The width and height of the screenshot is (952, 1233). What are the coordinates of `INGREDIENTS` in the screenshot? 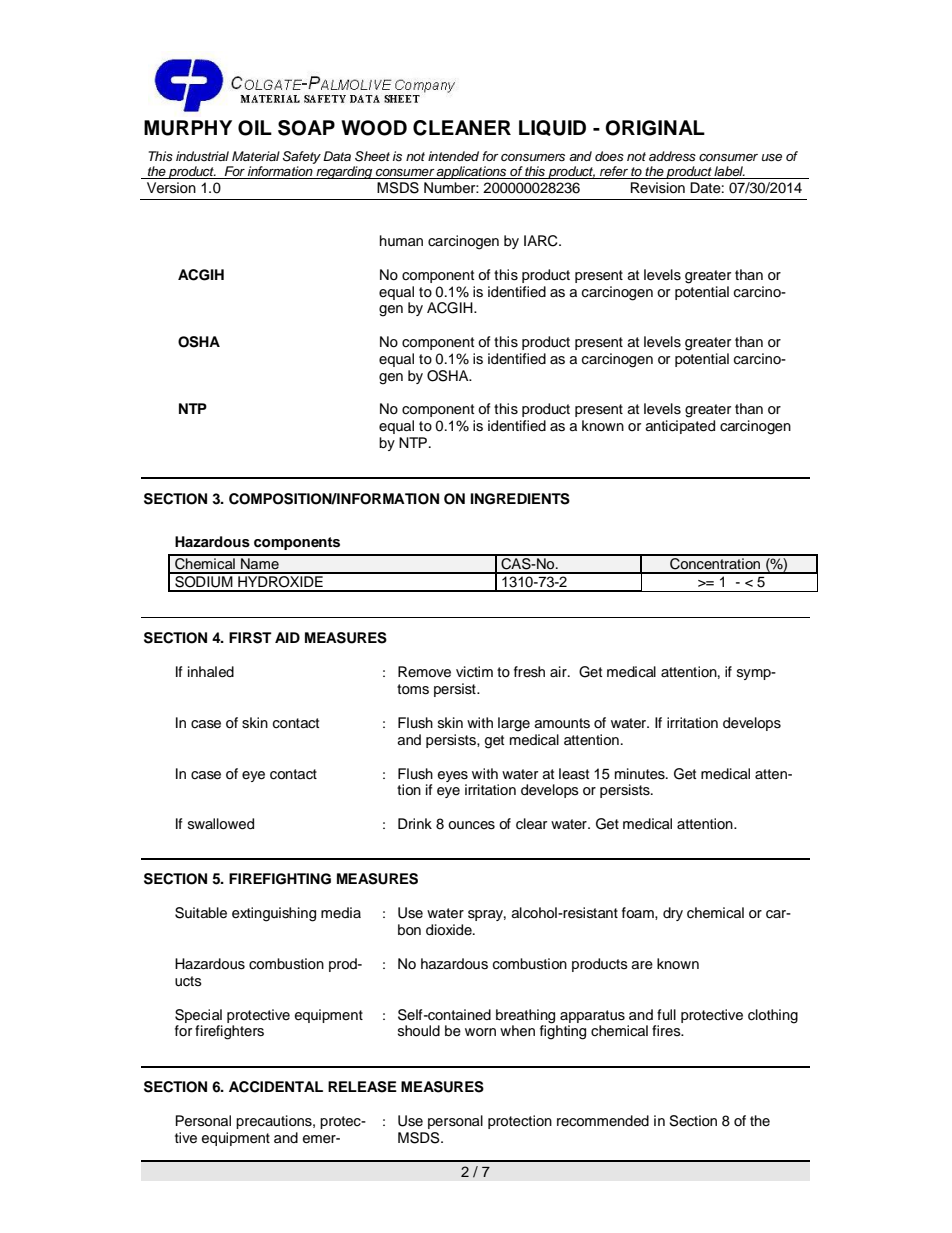 It's located at (520, 499).
